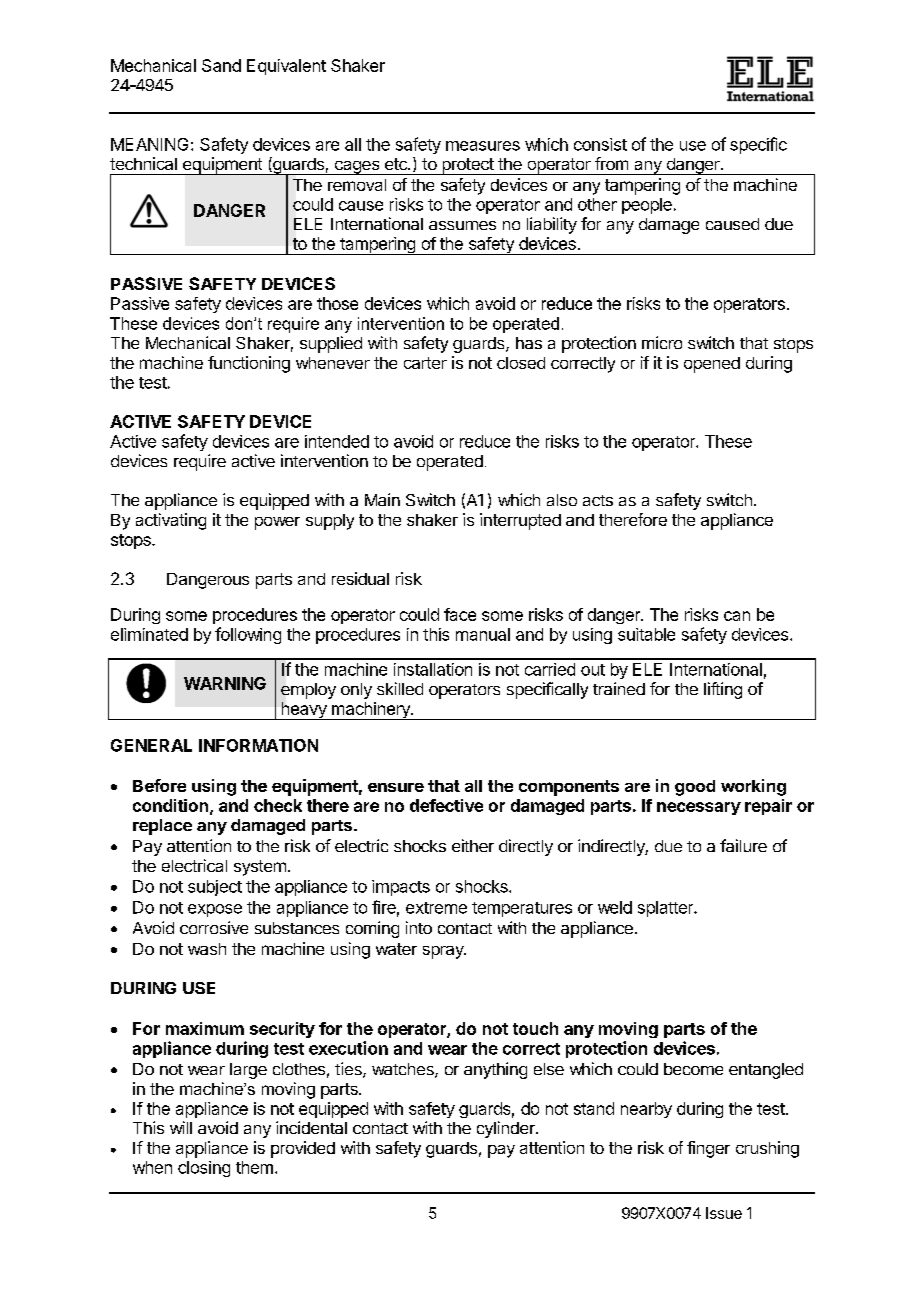  What do you see at coordinates (425, 363) in the screenshot?
I see `carter` at bounding box center [425, 363].
